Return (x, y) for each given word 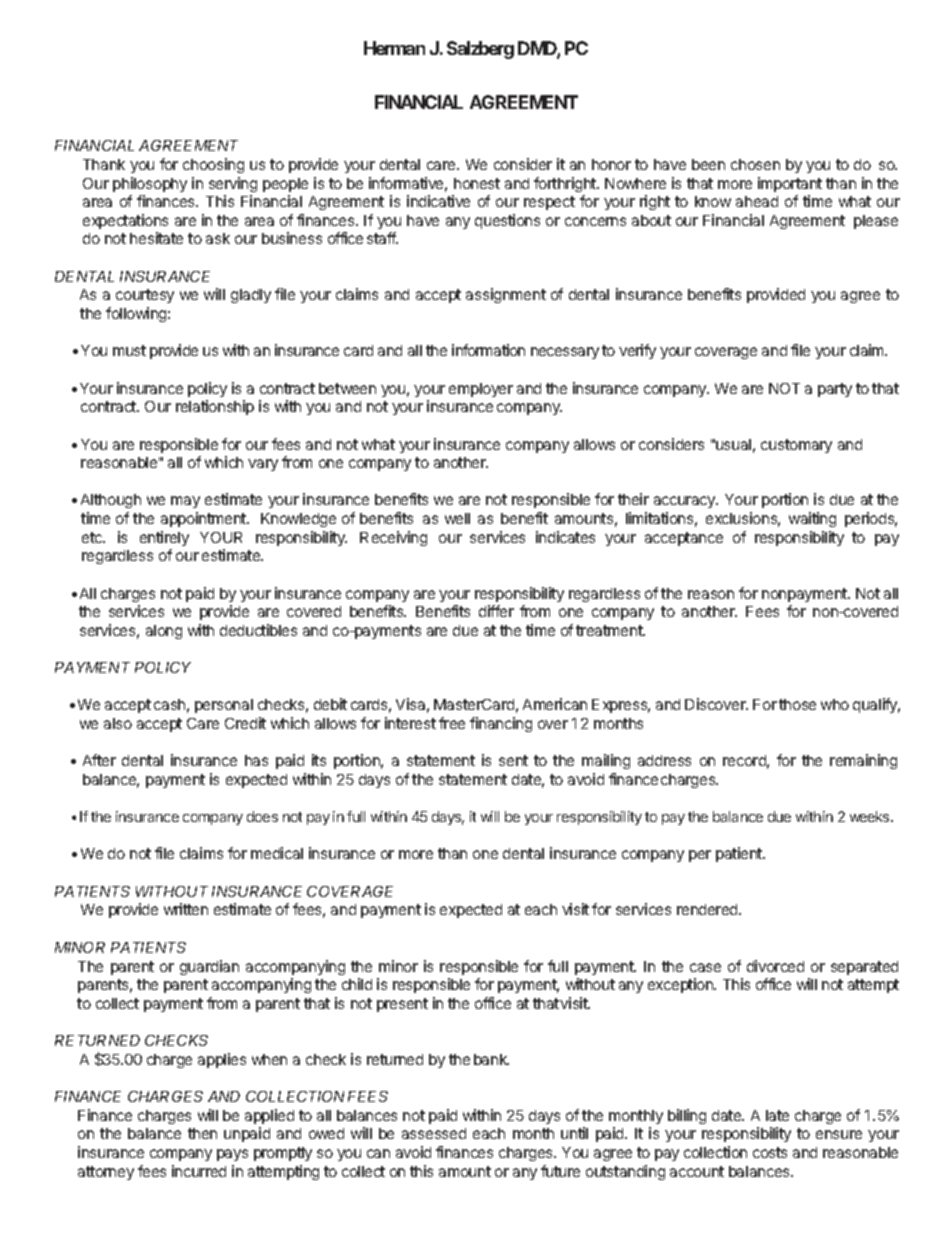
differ (496, 611)
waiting (812, 519)
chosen (755, 164)
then (202, 1133)
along (164, 632)
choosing (213, 165)
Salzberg (480, 50)
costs (770, 1152)
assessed (434, 1133)
